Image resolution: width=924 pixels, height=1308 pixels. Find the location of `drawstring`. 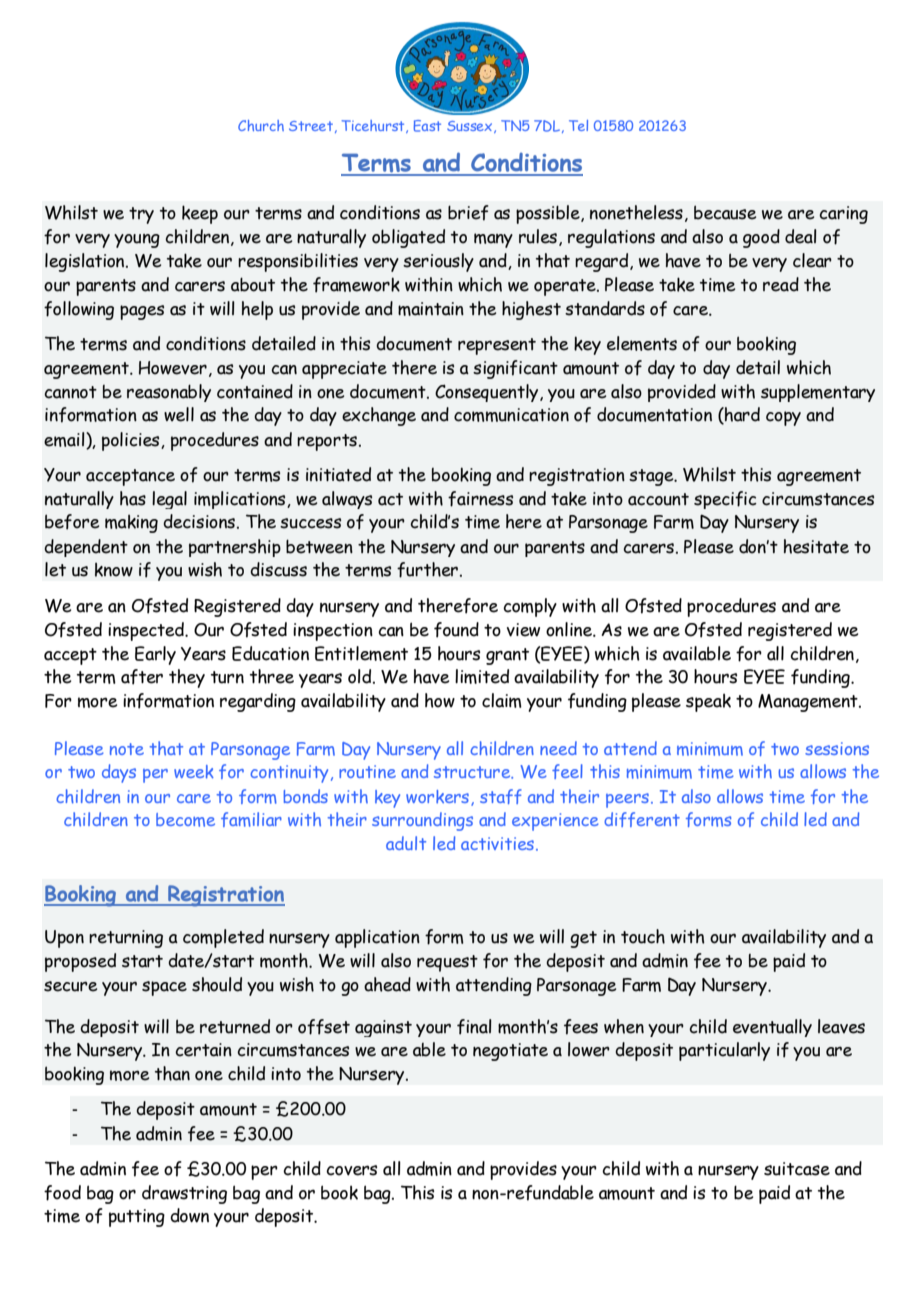

drawstring is located at coordinates (184, 1194).
